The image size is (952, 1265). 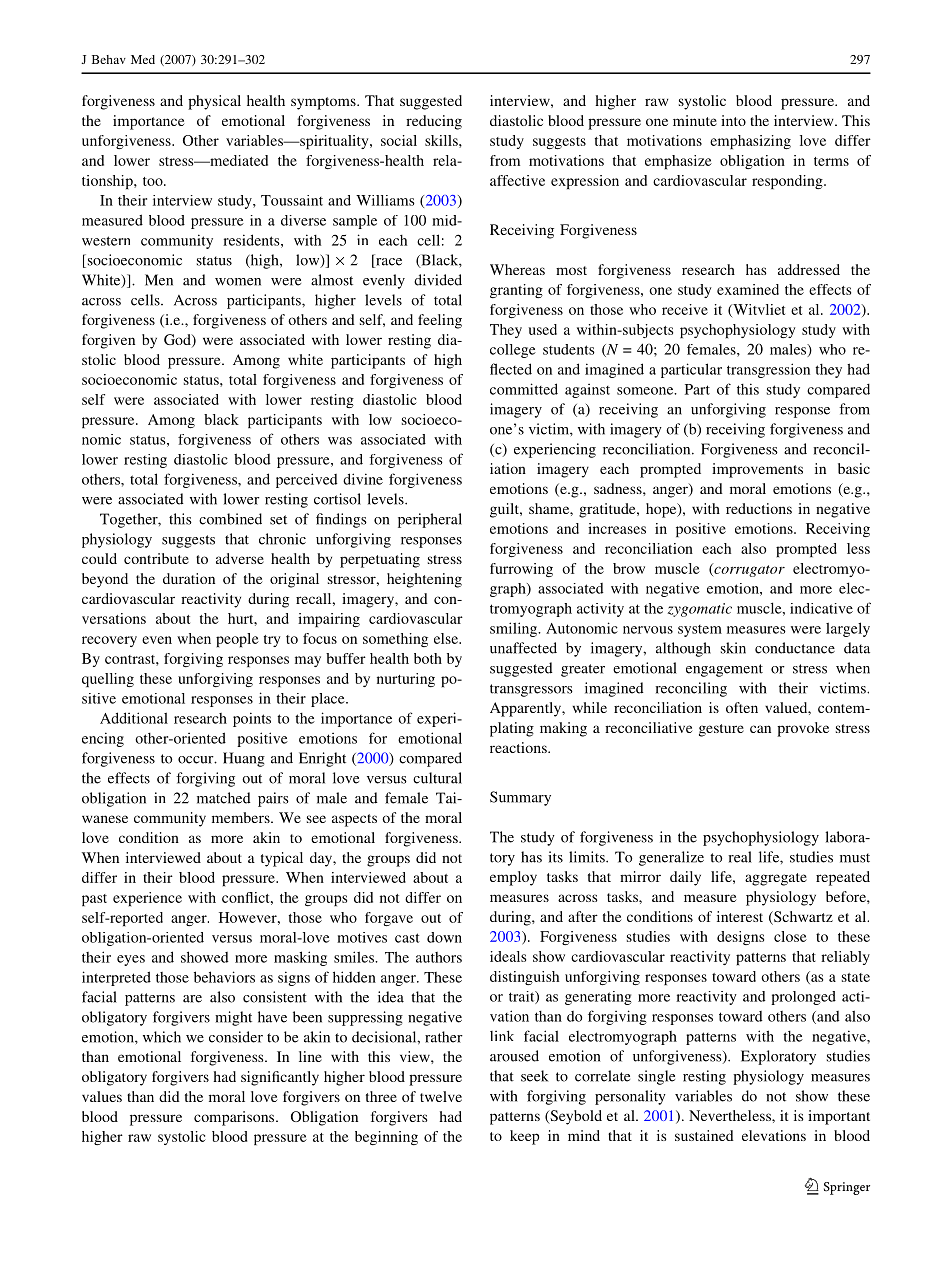 I want to click on comparisons, so click(x=235, y=1118).
